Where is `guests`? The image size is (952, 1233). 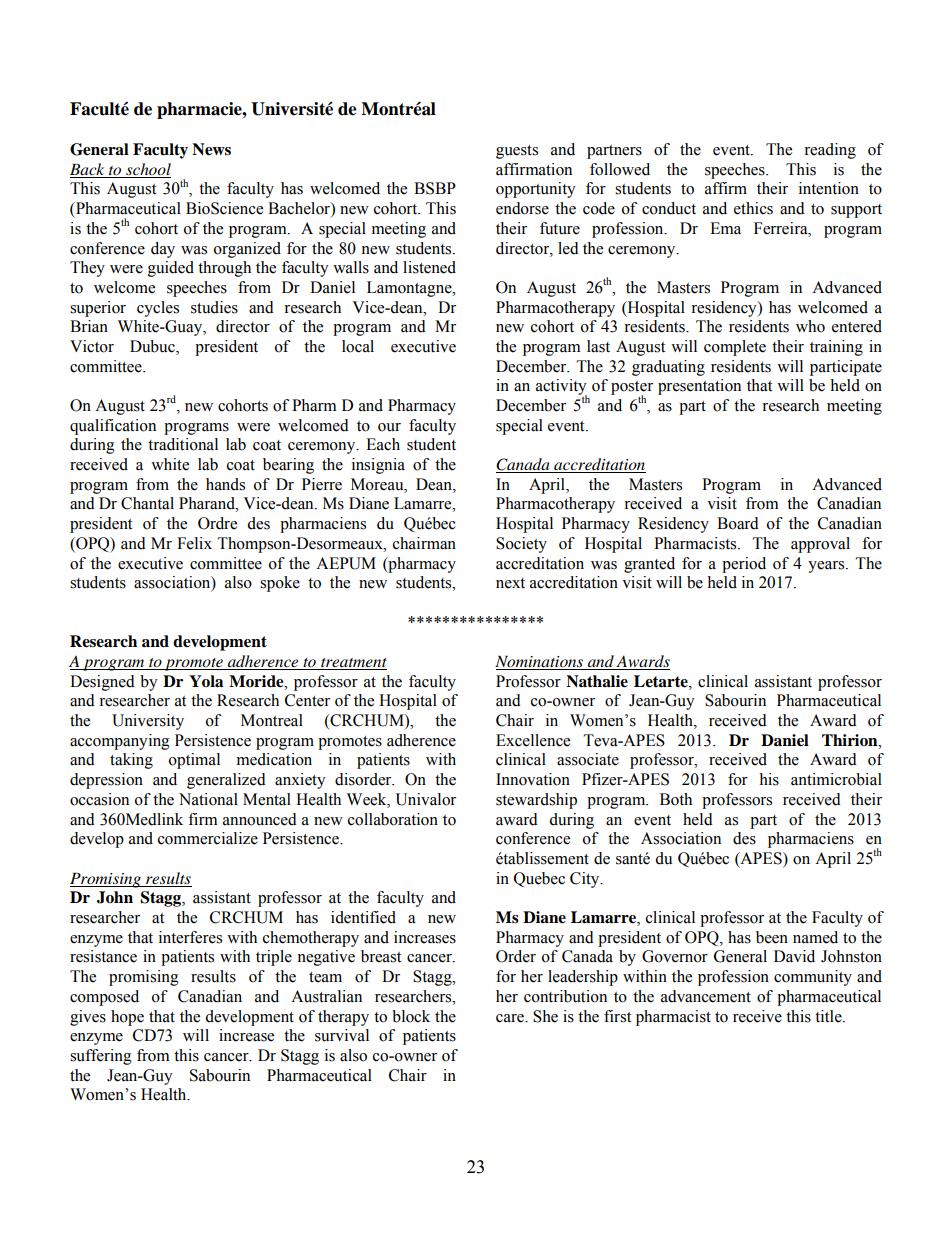 guests is located at coordinates (517, 152).
